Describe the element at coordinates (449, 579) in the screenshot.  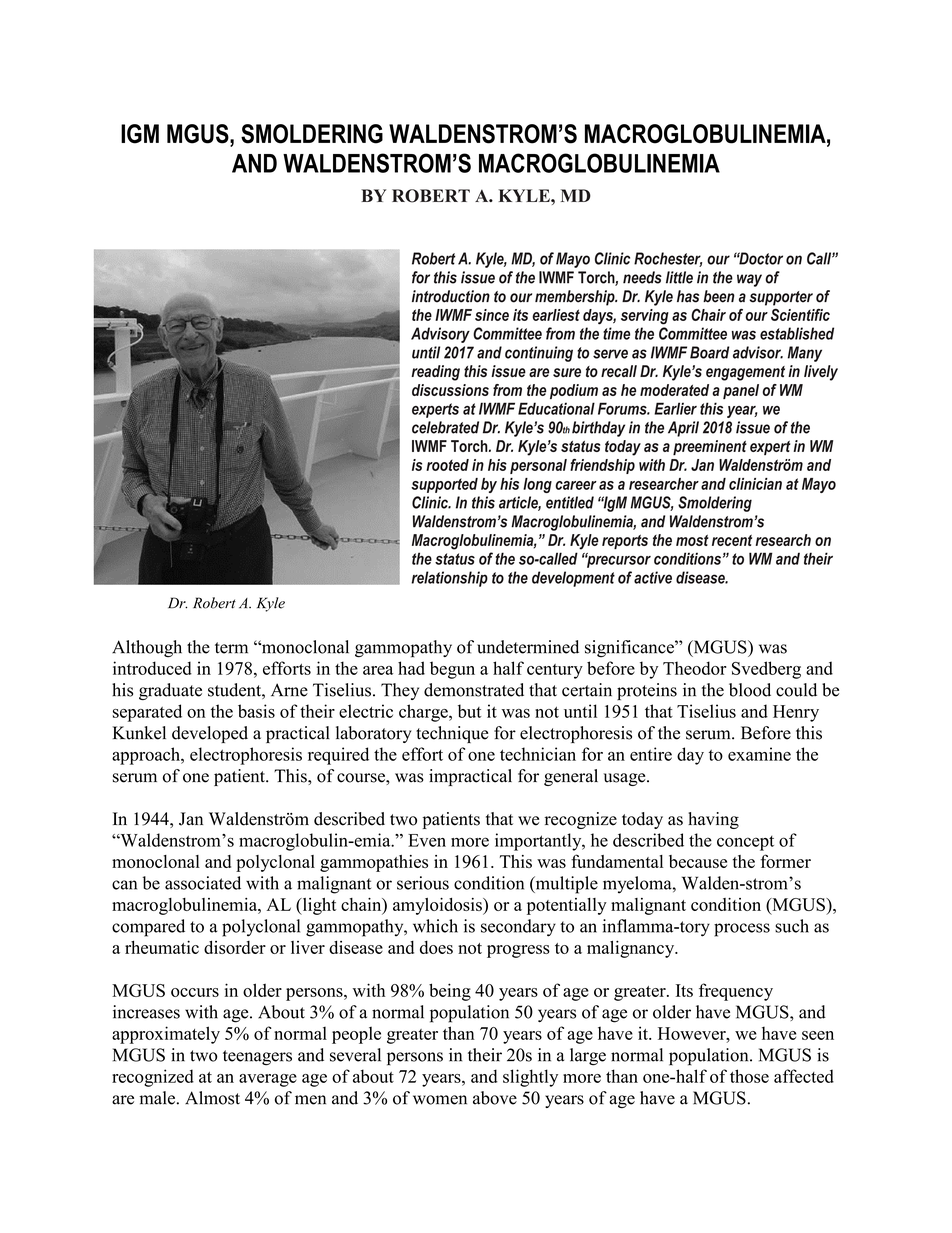
I see `relationship` at that location.
